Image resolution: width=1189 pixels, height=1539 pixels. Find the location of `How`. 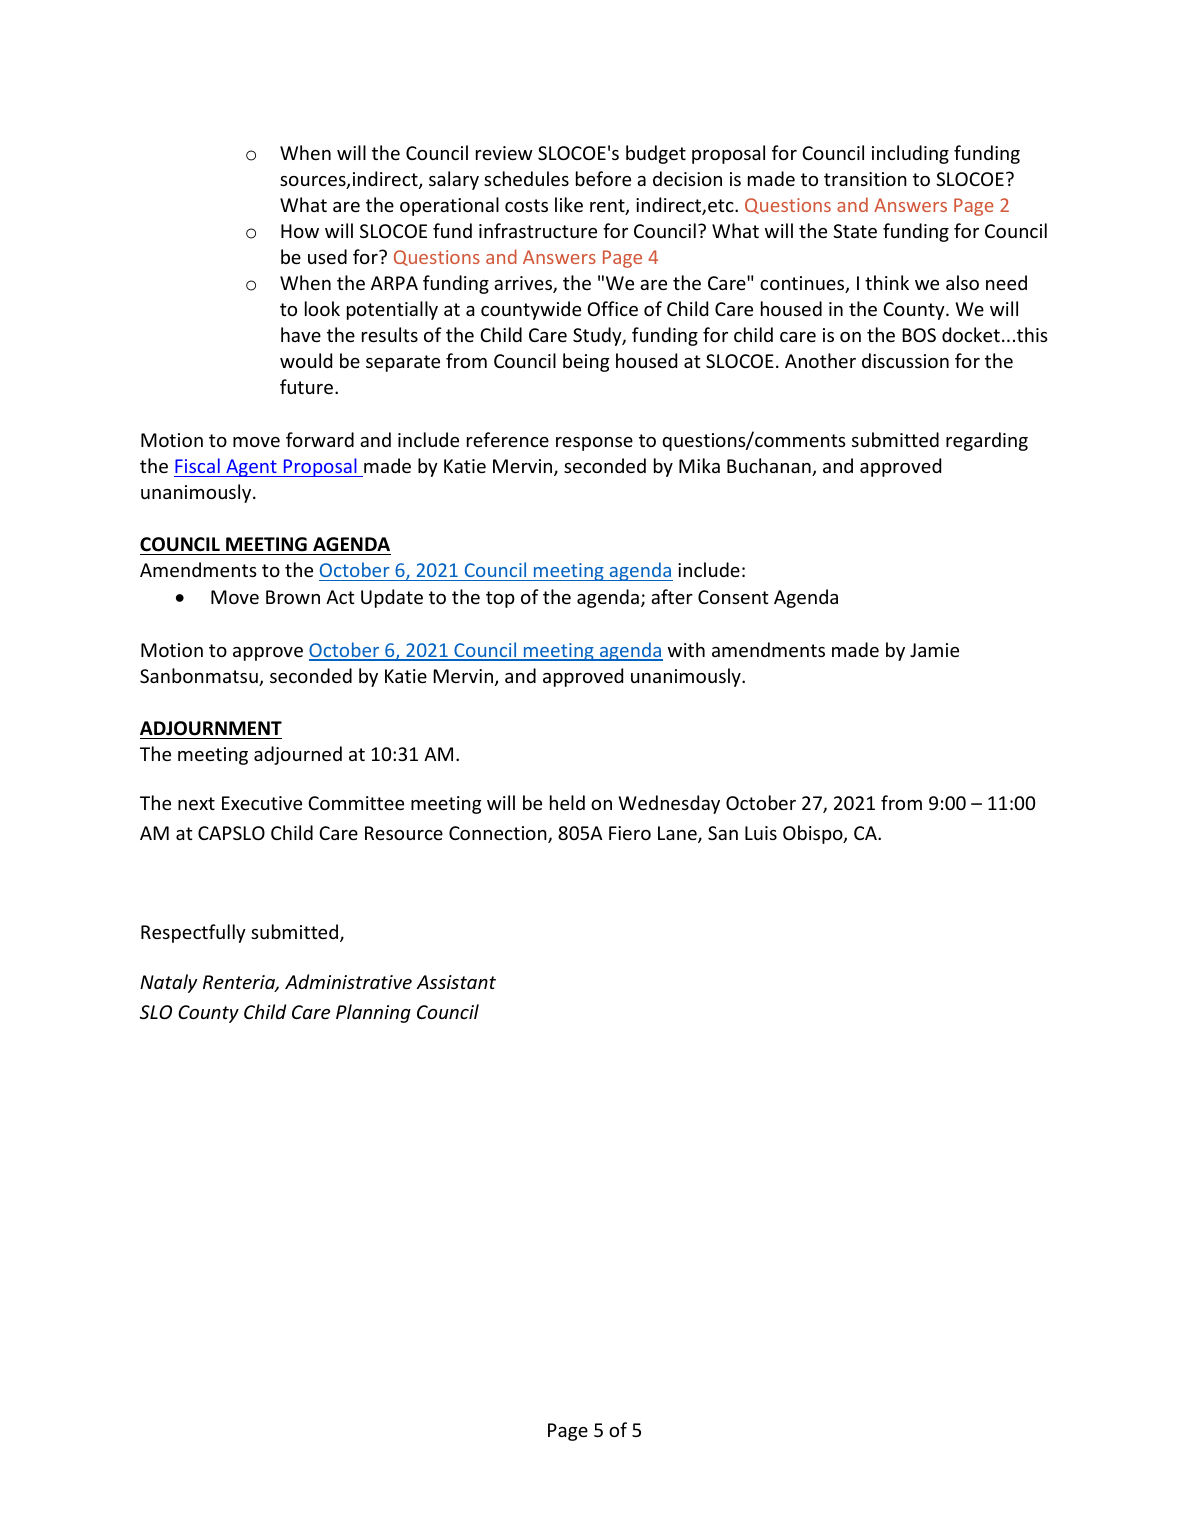

How is located at coordinates (300, 231).
